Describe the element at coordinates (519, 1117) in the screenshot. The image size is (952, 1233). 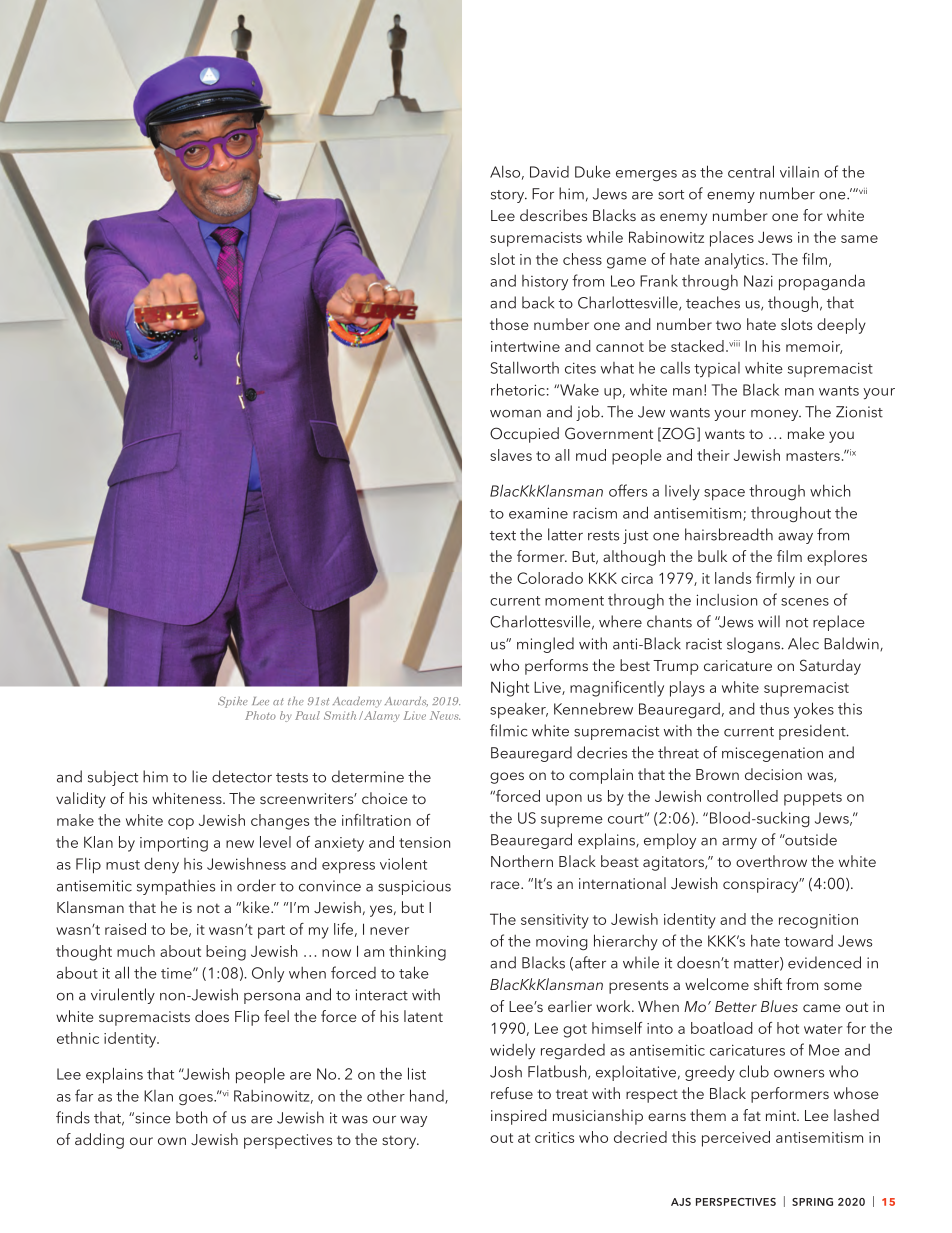
I see `inspired` at that location.
